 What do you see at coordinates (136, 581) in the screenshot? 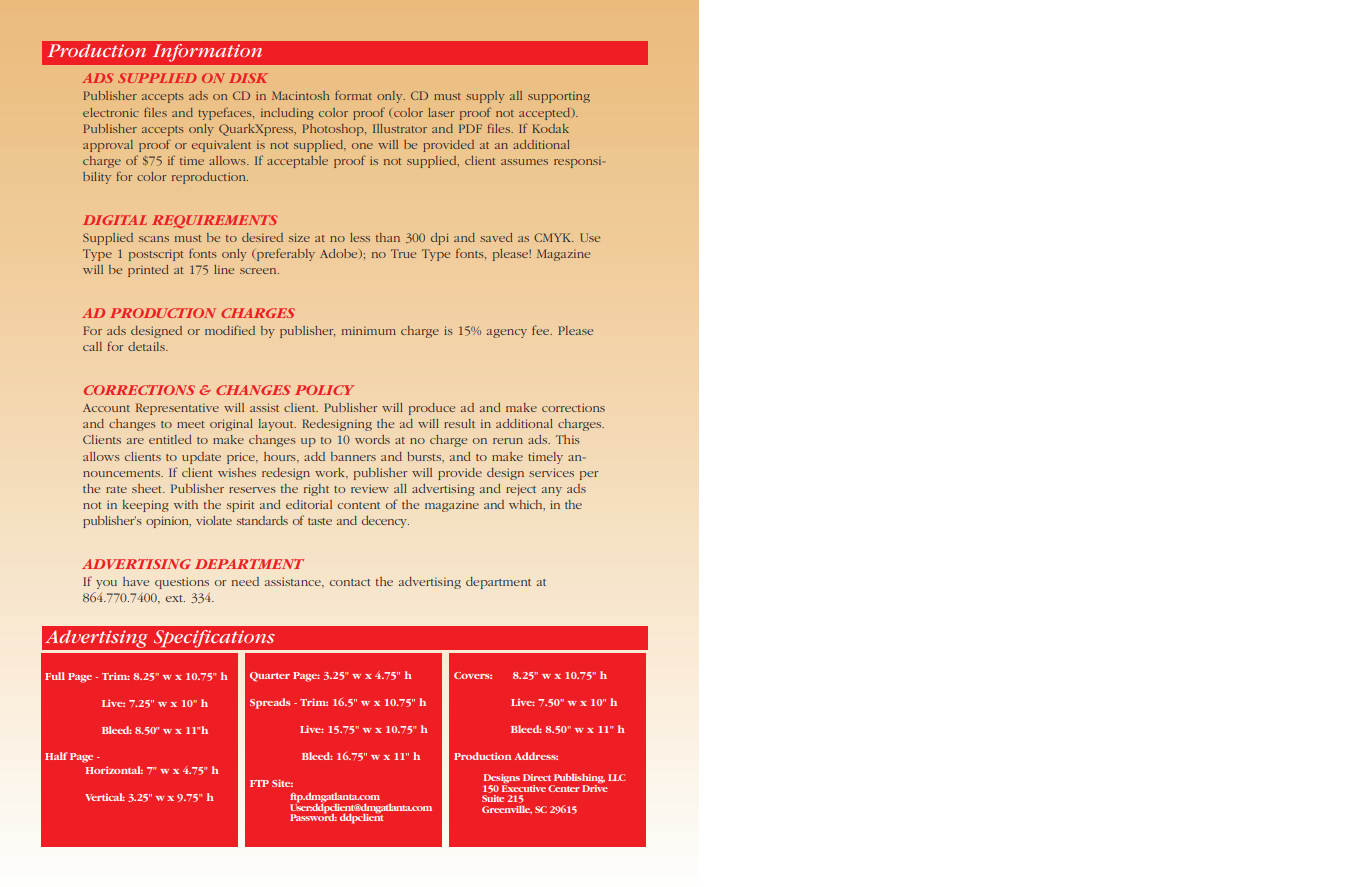
I see `have` at bounding box center [136, 581].
